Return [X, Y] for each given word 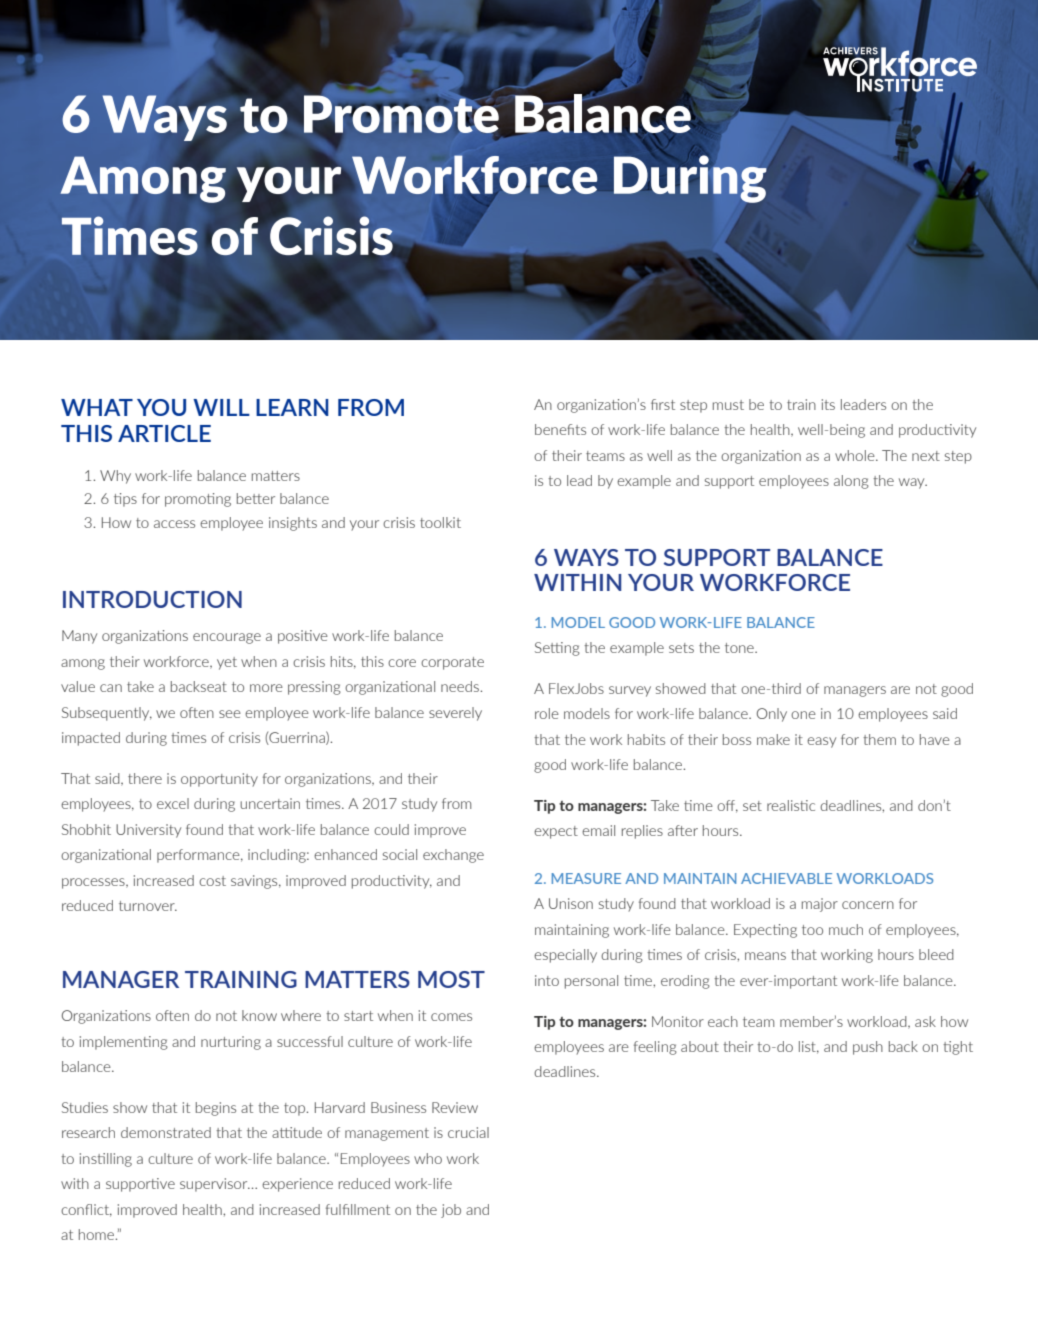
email [598, 830]
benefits [560, 429]
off [727, 806]
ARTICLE [164, 433]
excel [173, 803]
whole [856, 455]
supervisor [215, 1185]
